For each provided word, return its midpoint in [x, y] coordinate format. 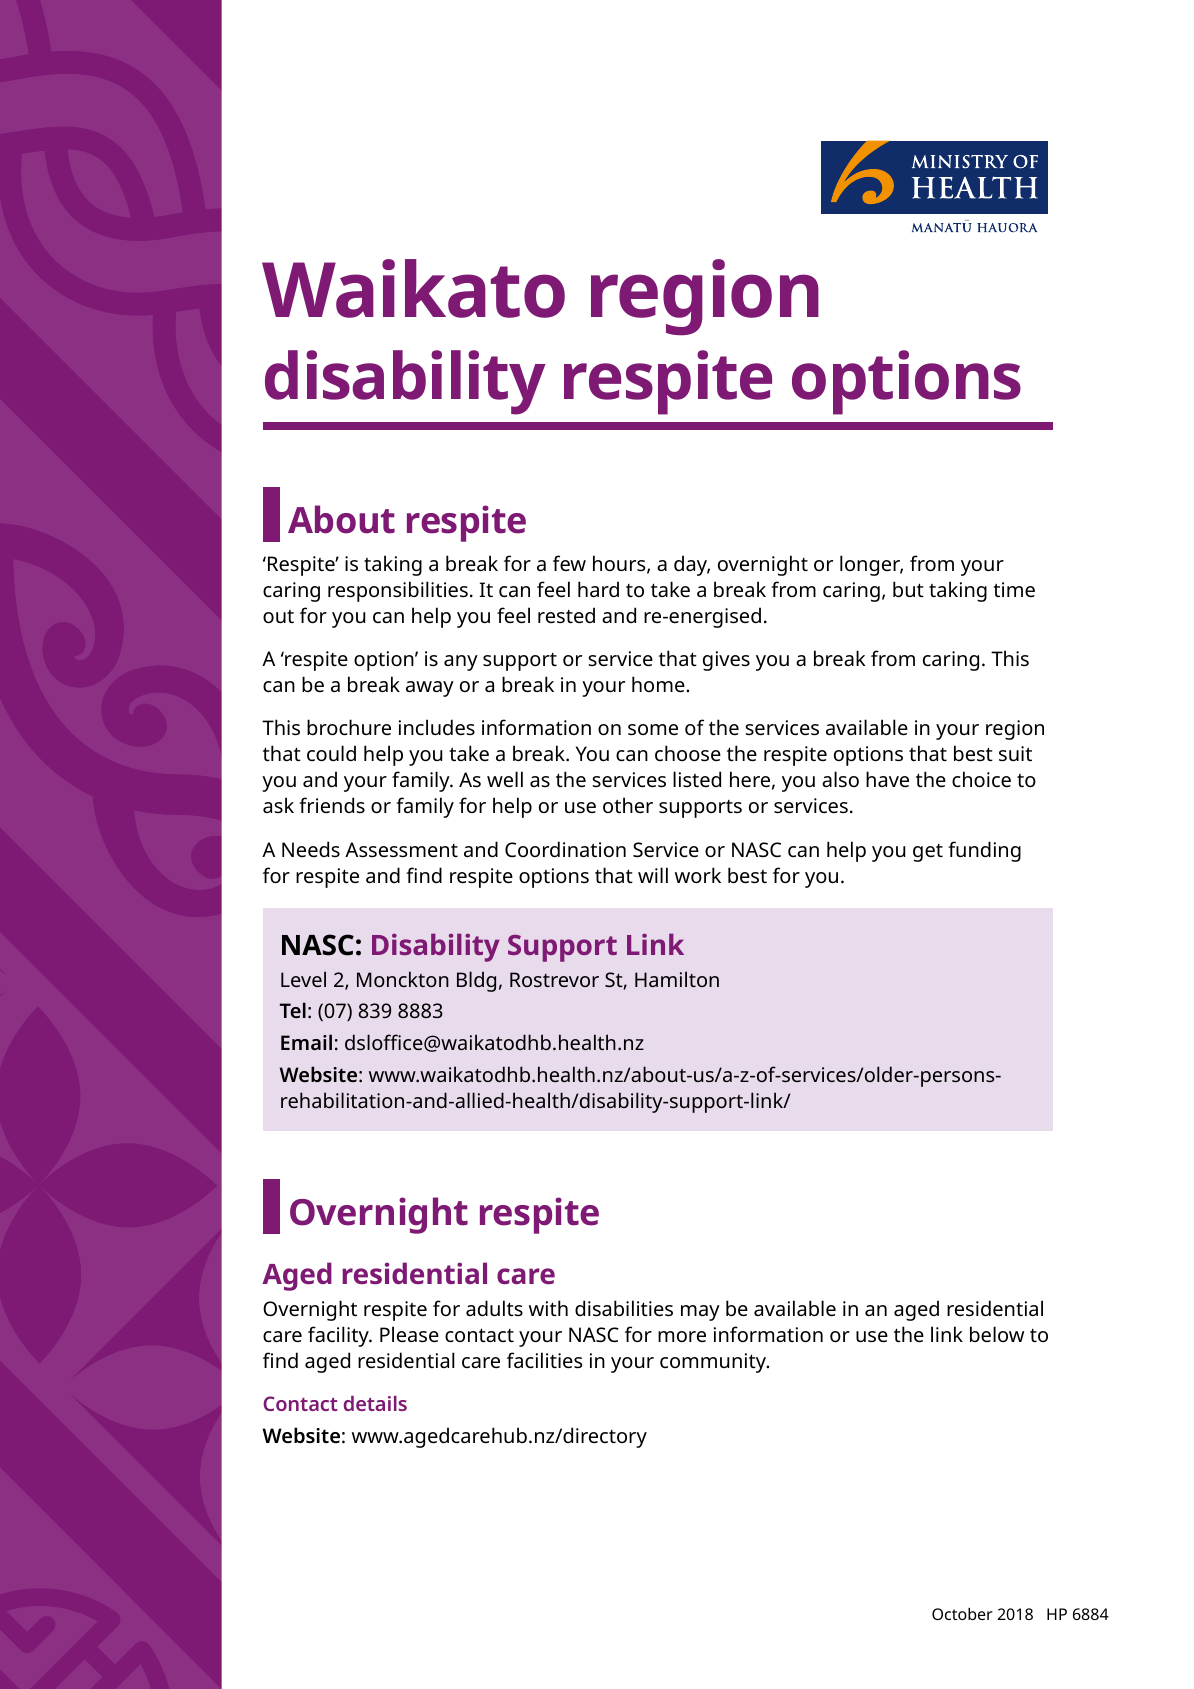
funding [984, 851]
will [653, 875]
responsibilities [398, 591]
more [682, 1336]
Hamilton [677, 979]
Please [409, 1334]
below [997, 1334]
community [714, 1363]
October [962, 1614]
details [375, 1403]
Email [306, 1042]
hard [598, 589]
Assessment [401, 849]
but [908, 589]
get [928, 853]
